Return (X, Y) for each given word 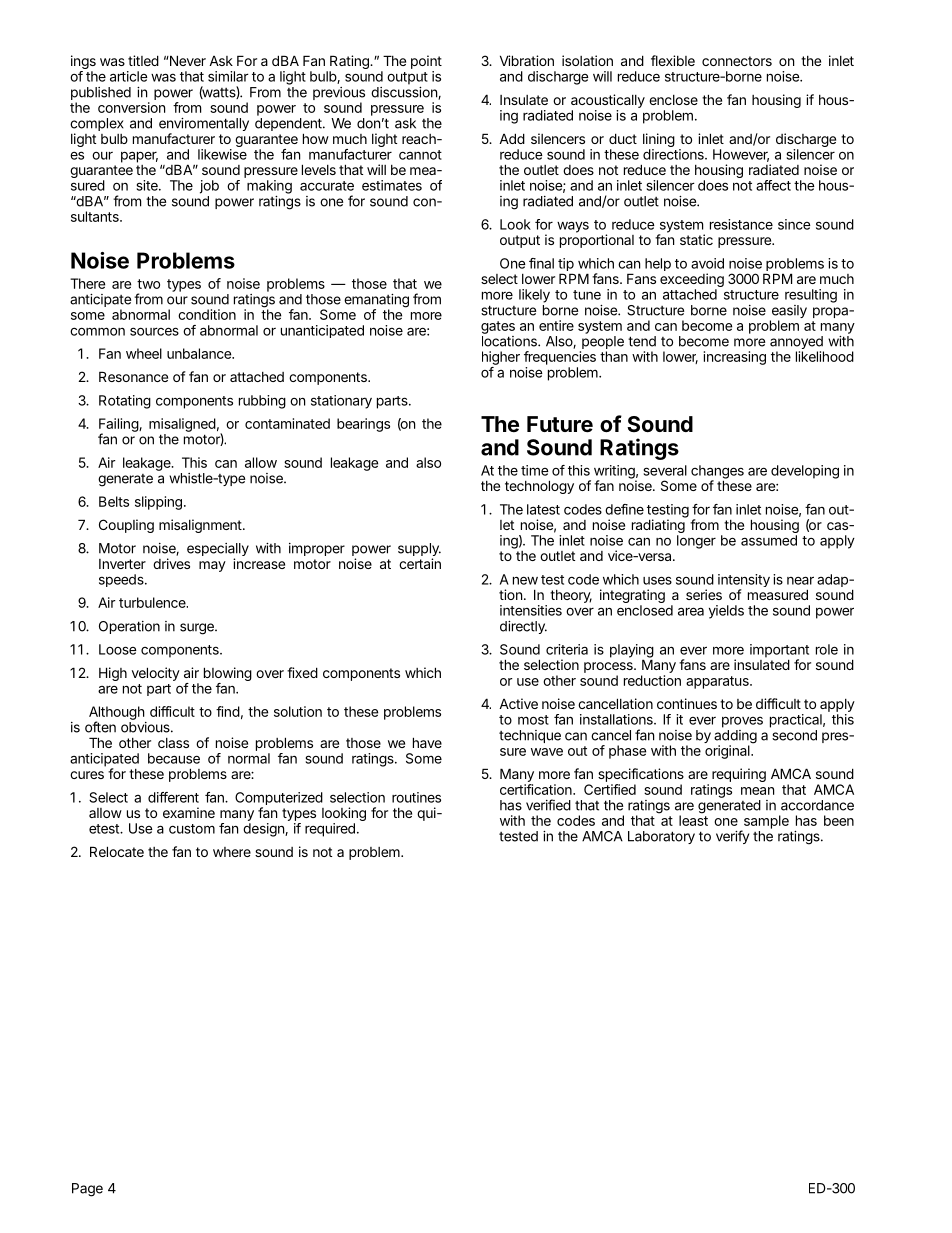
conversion (131, 107)
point (426, 63)
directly (523, 627)
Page (87, 1190)
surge (198, 629)
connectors (737, 61)
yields (726, 612)
